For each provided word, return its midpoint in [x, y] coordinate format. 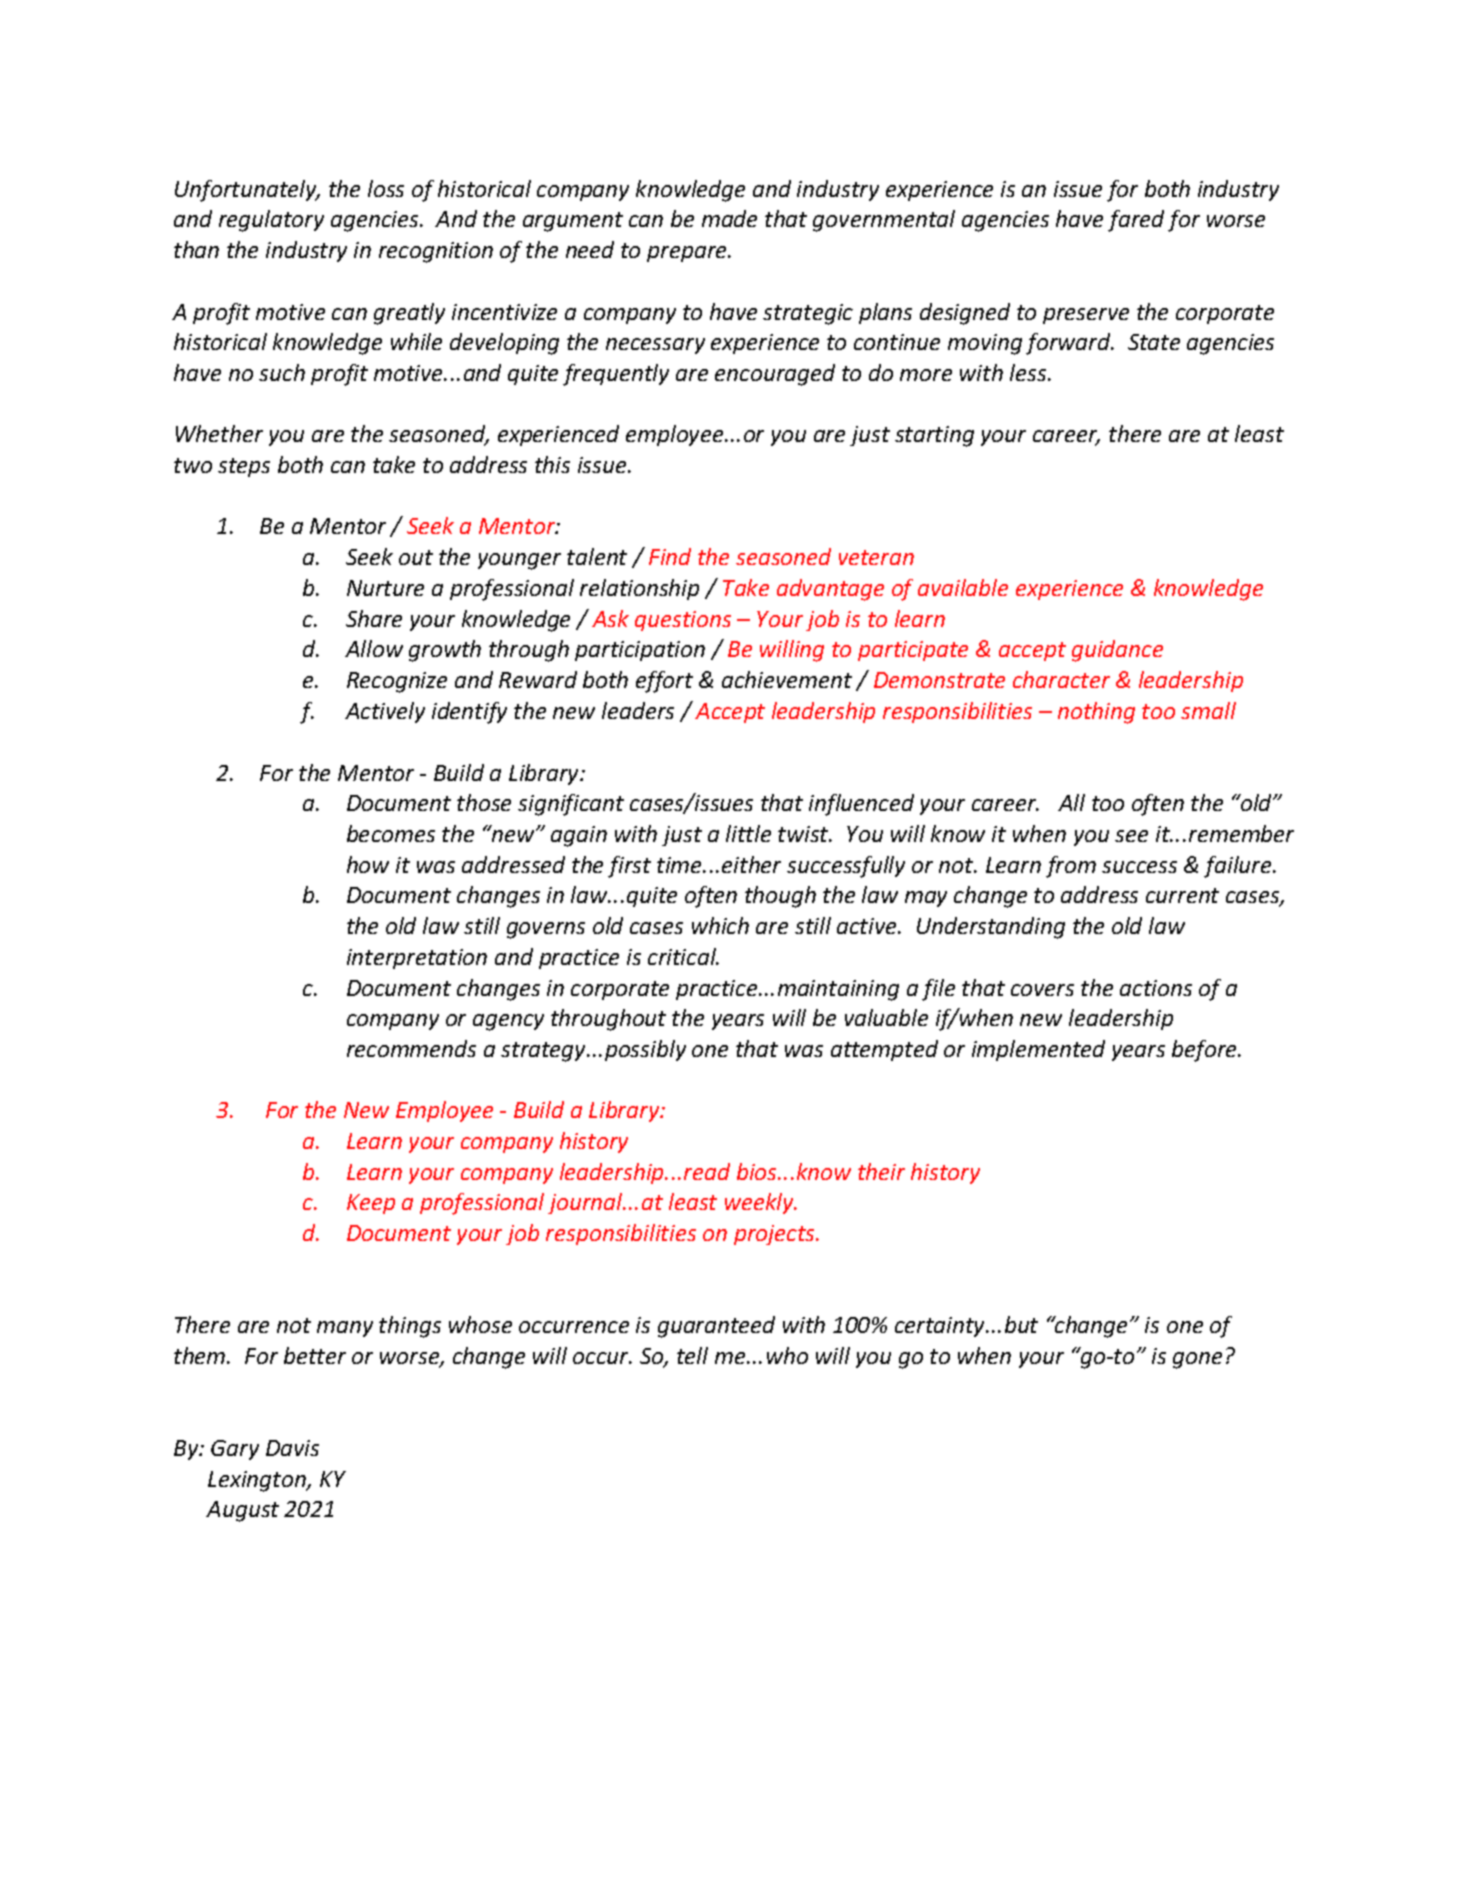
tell [692, 1355]
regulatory [271, 221]
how [368, 864]
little [748, 833]
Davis [292, 1448]
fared [1136, 221]
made [729, 218]
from [1071, 867]
